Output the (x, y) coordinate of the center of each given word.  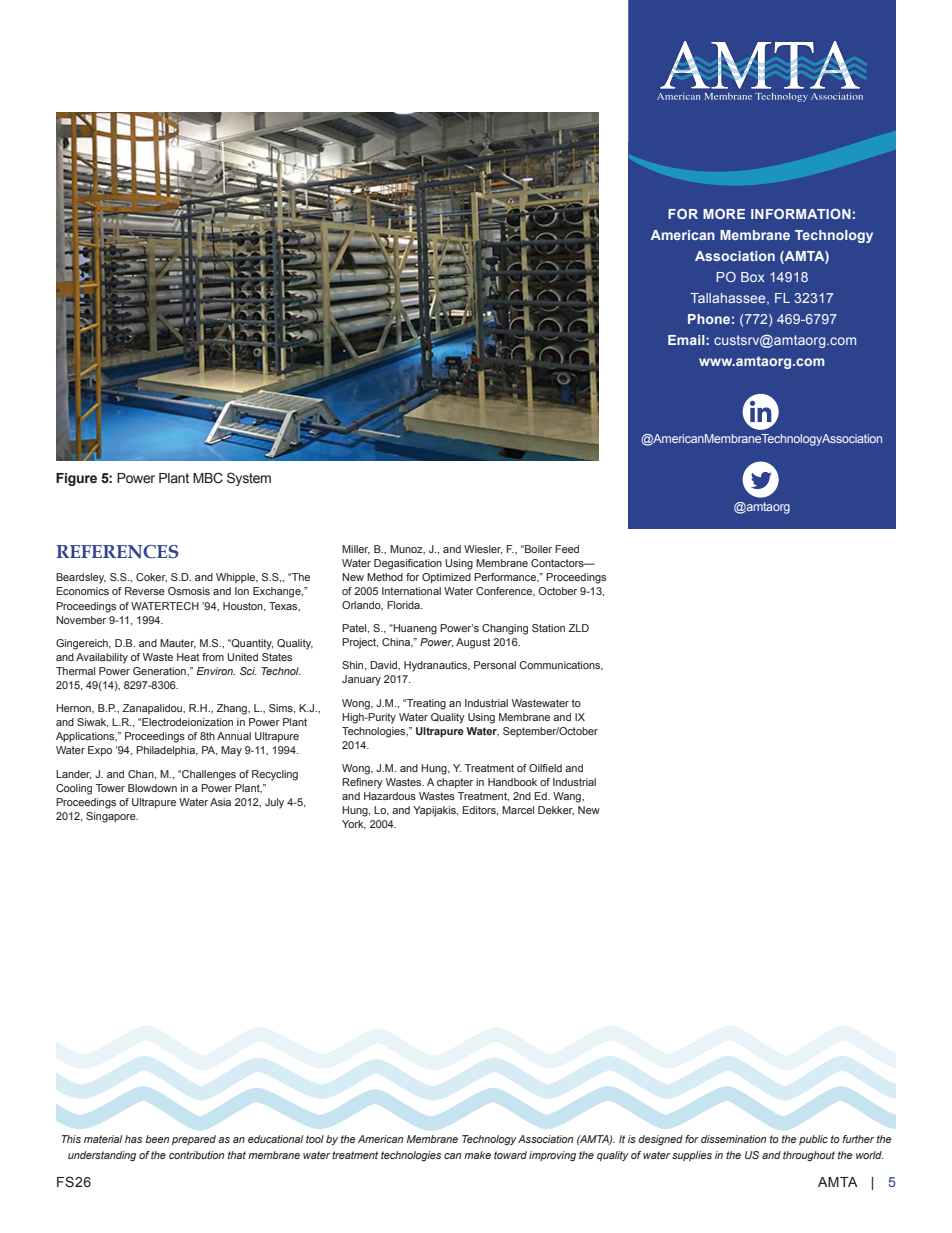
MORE (724, 213)
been (157, 1139)
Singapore (112, 817)
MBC (208, 478)
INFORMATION (801, 213)
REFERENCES (117, 552)
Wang (568, 797)
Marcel (518, 810)
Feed (567, 549)
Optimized (446, 578)
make (477, 1155)
